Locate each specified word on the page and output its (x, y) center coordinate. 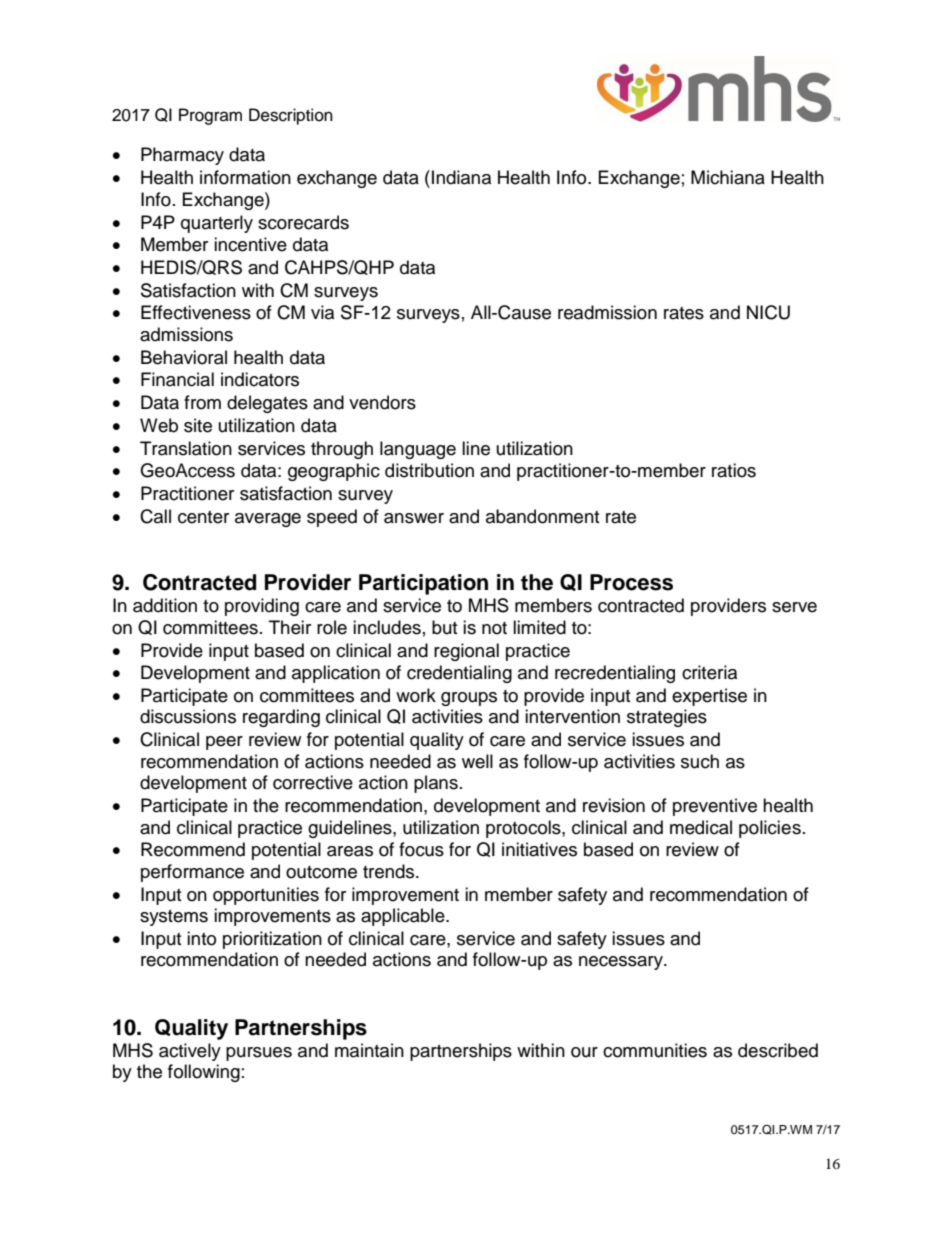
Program (210, 116)
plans (436, 784)
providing (262, 607)
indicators (260, 379)
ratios (734, 470)
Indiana (461, 177)
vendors (382, 402)
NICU (768, 312)
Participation (423, 584)
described (778, 1050)
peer (224, 743)
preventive (715, 807)
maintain (369, 1050)
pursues (259, 1054)
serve (794, 607)
